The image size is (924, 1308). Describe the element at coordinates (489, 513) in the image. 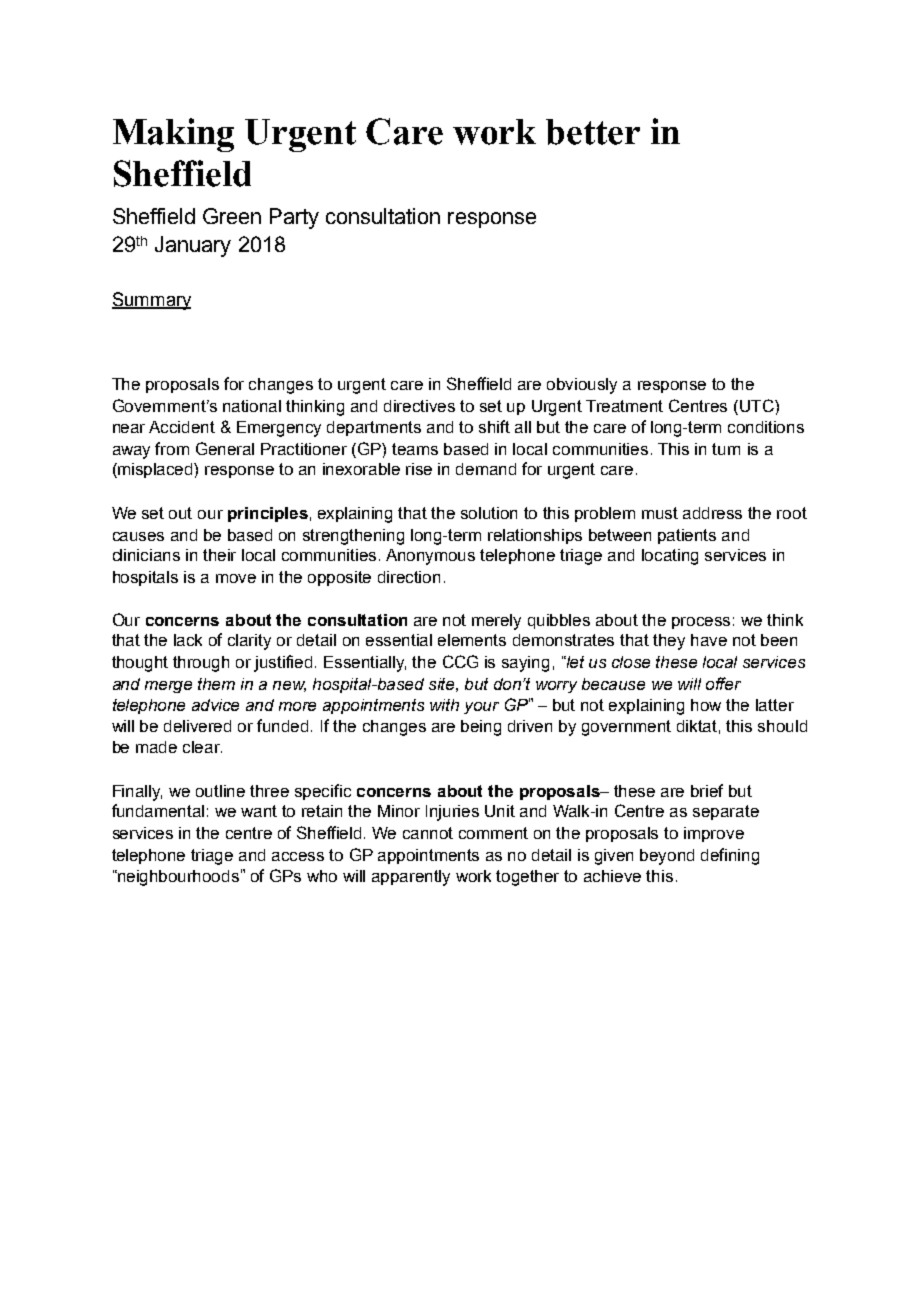

I see `solution` at that location.
